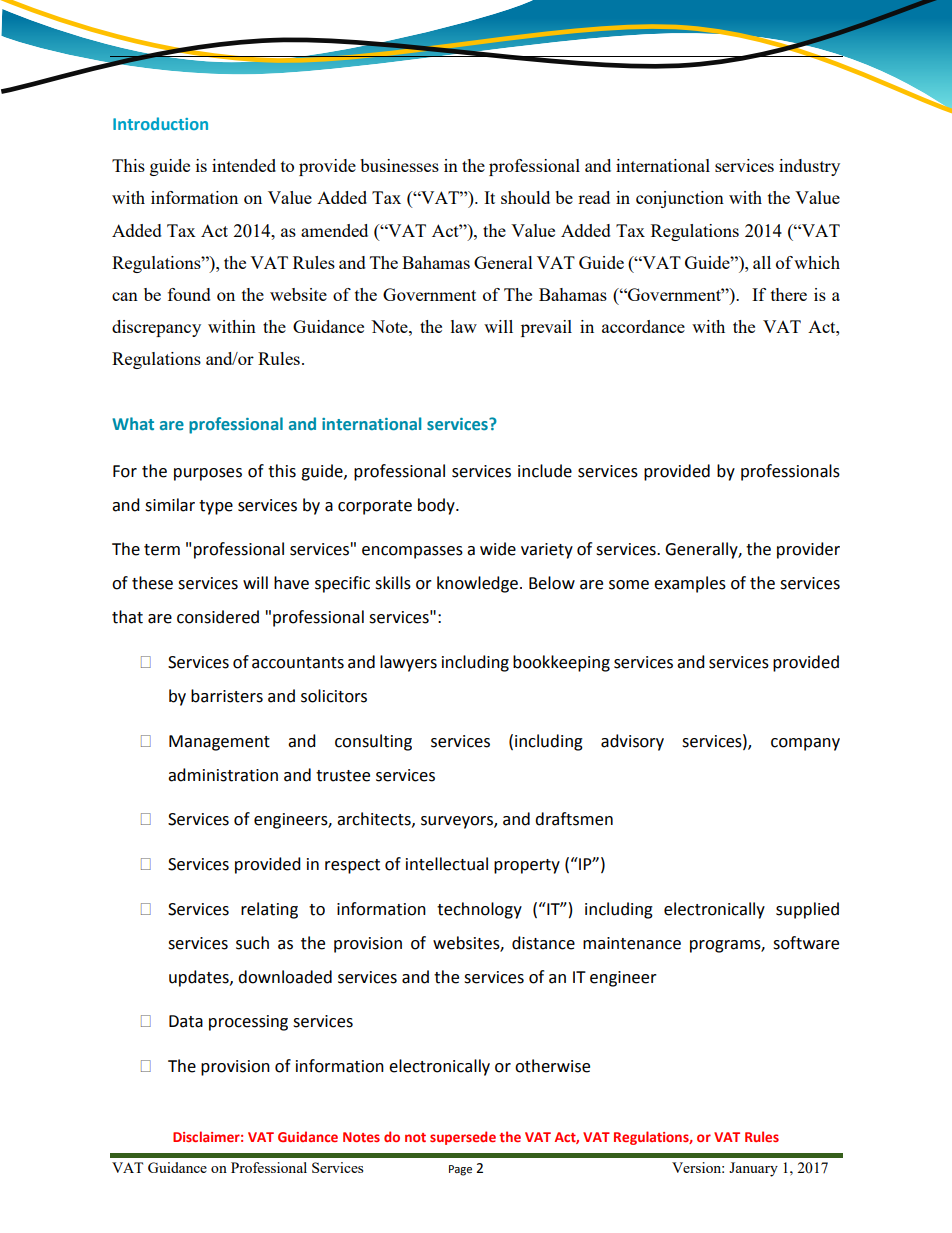  I want to click on industry, so click(809, 167).
